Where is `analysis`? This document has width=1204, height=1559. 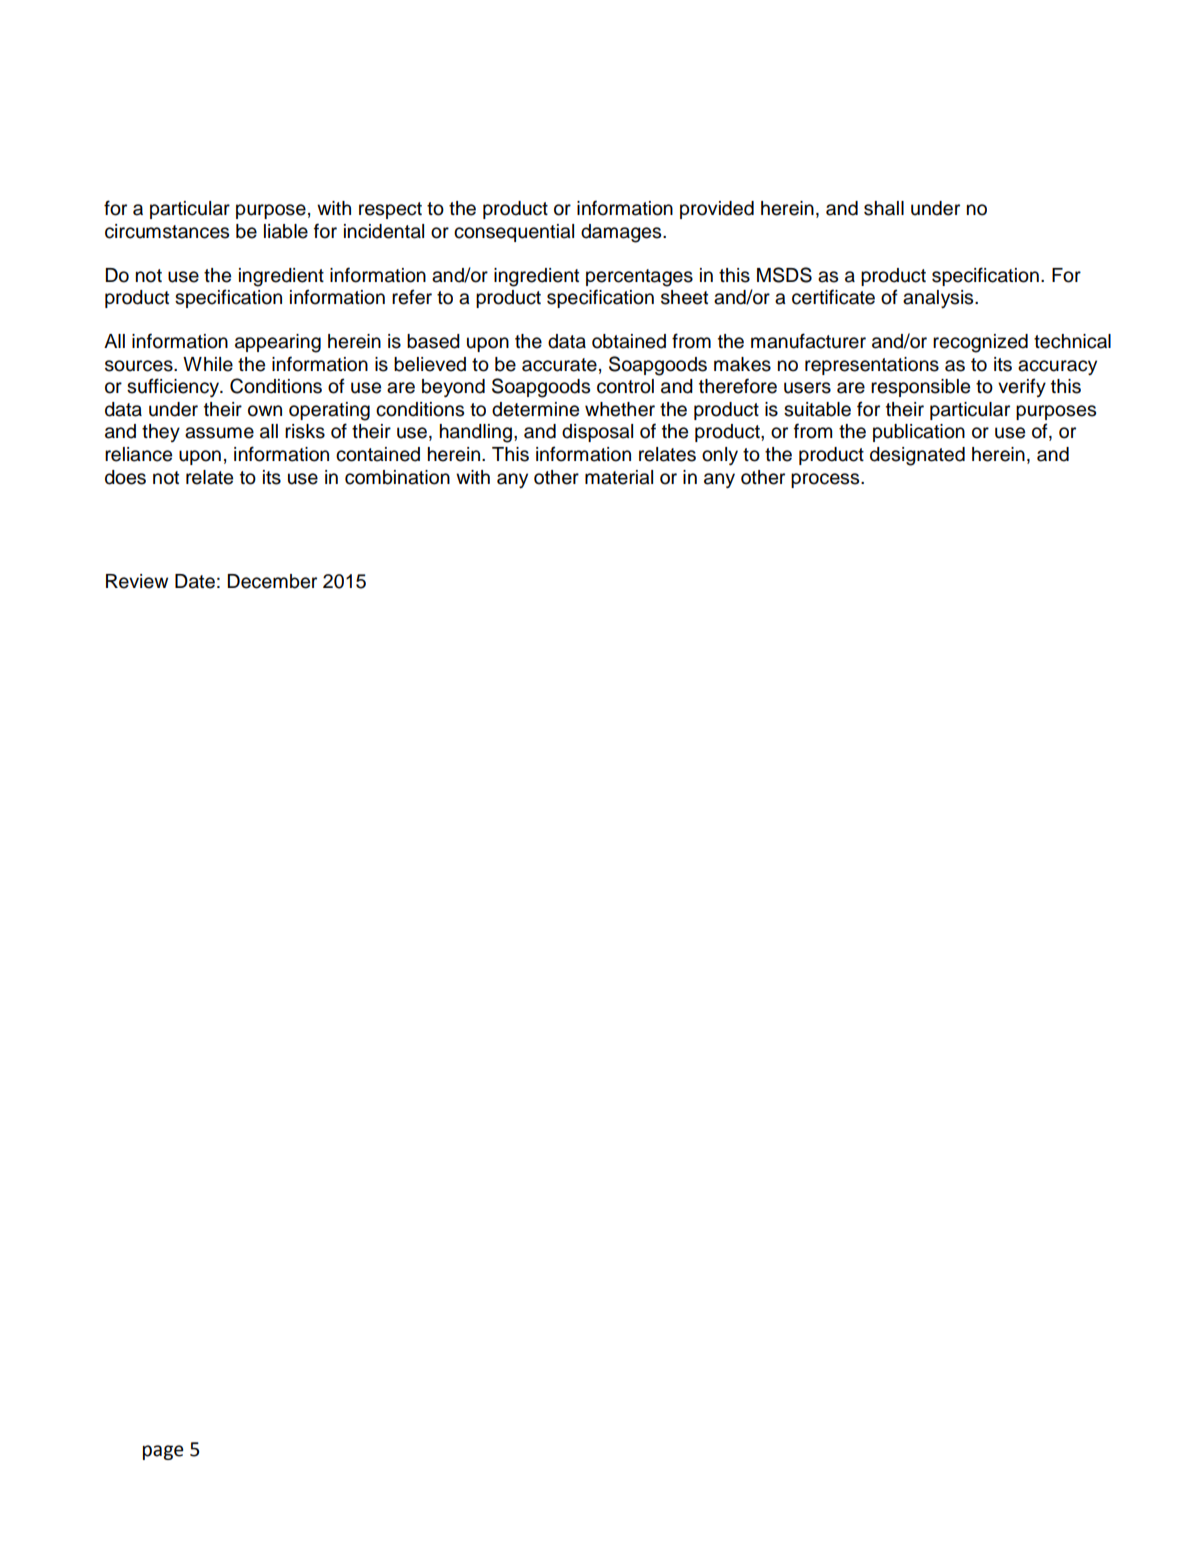 analysis is located at coordinates (939, 299).
